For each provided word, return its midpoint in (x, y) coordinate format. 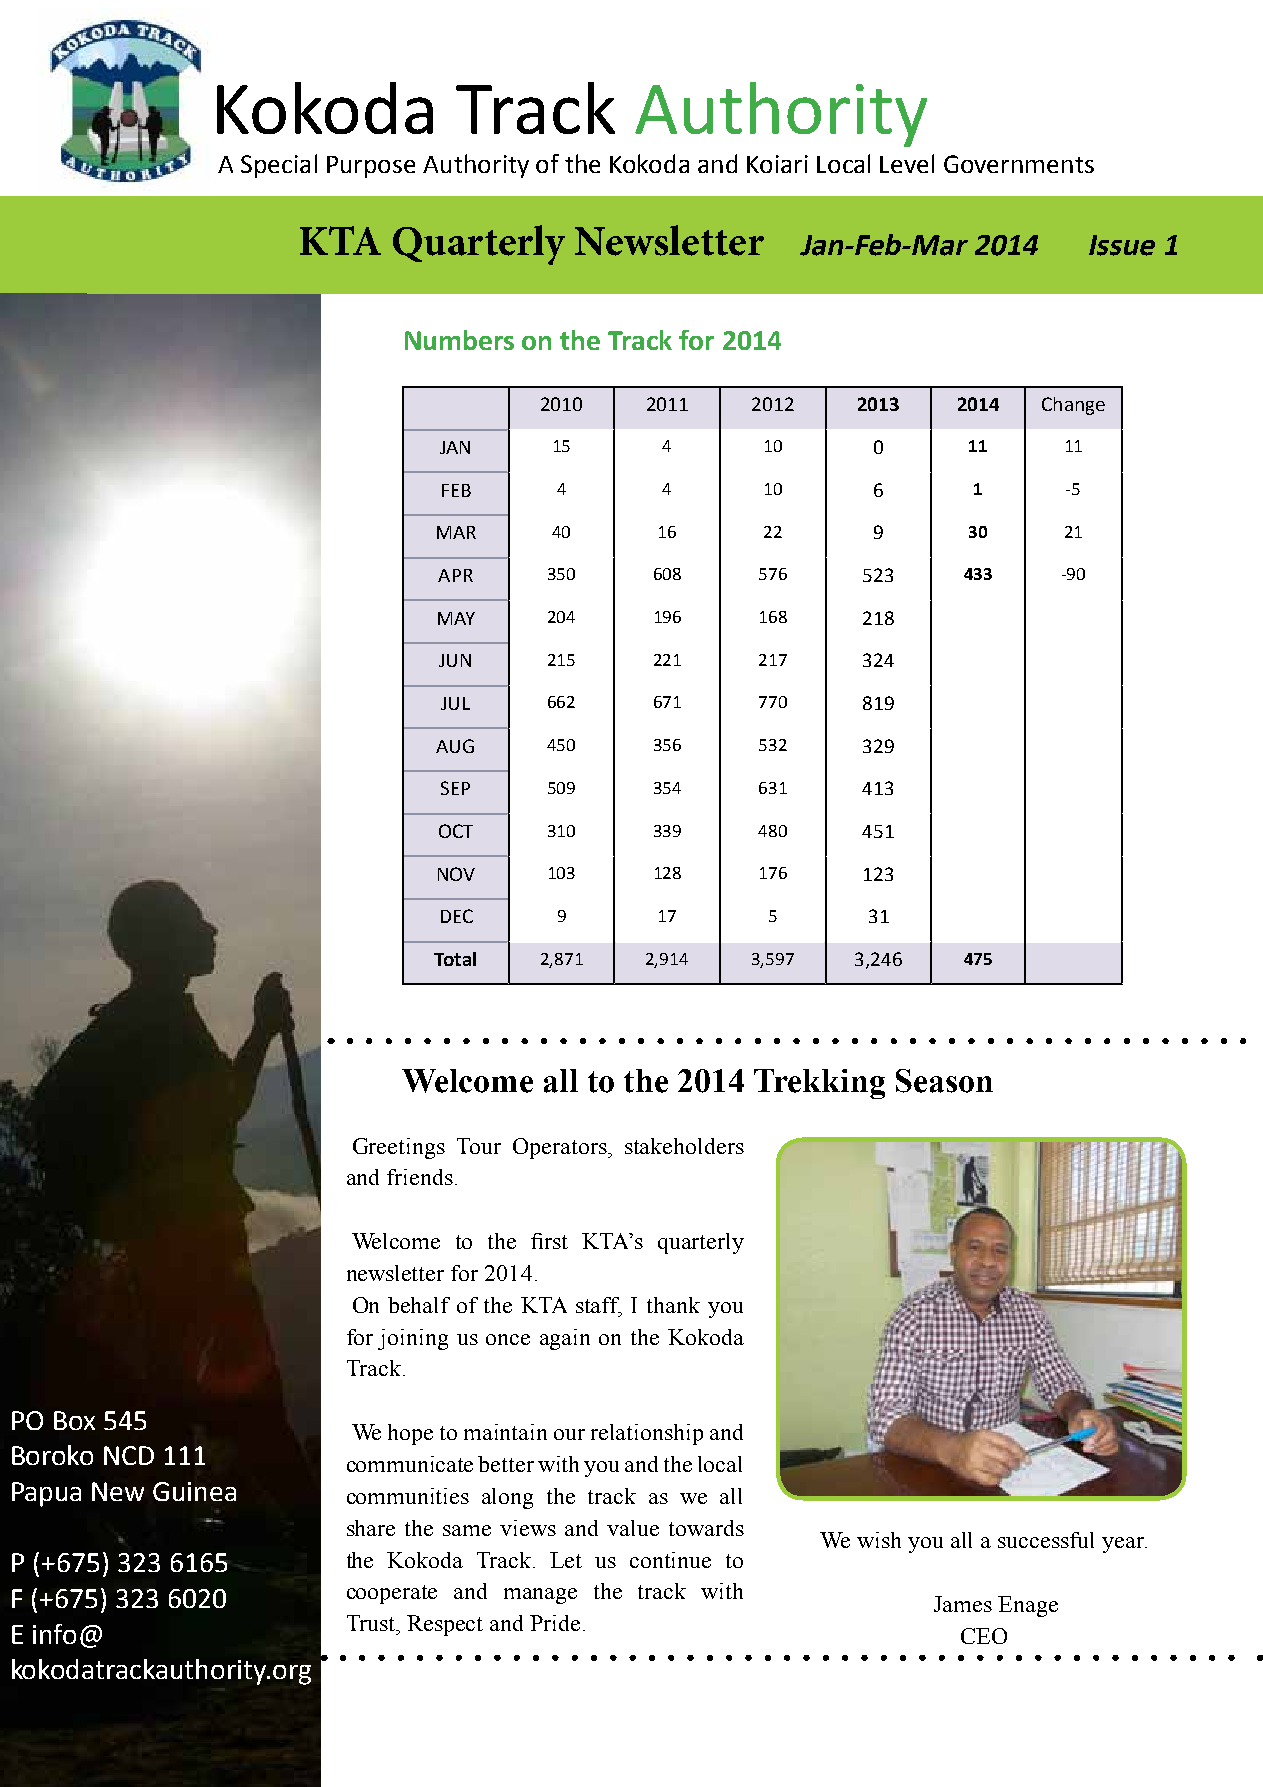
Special (279, 166)
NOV (456, 874)
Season (944, 1081)
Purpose (371, 167)
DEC (457, 916)
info (54, 1634)
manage (540, 1596)
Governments (1019, 164)
